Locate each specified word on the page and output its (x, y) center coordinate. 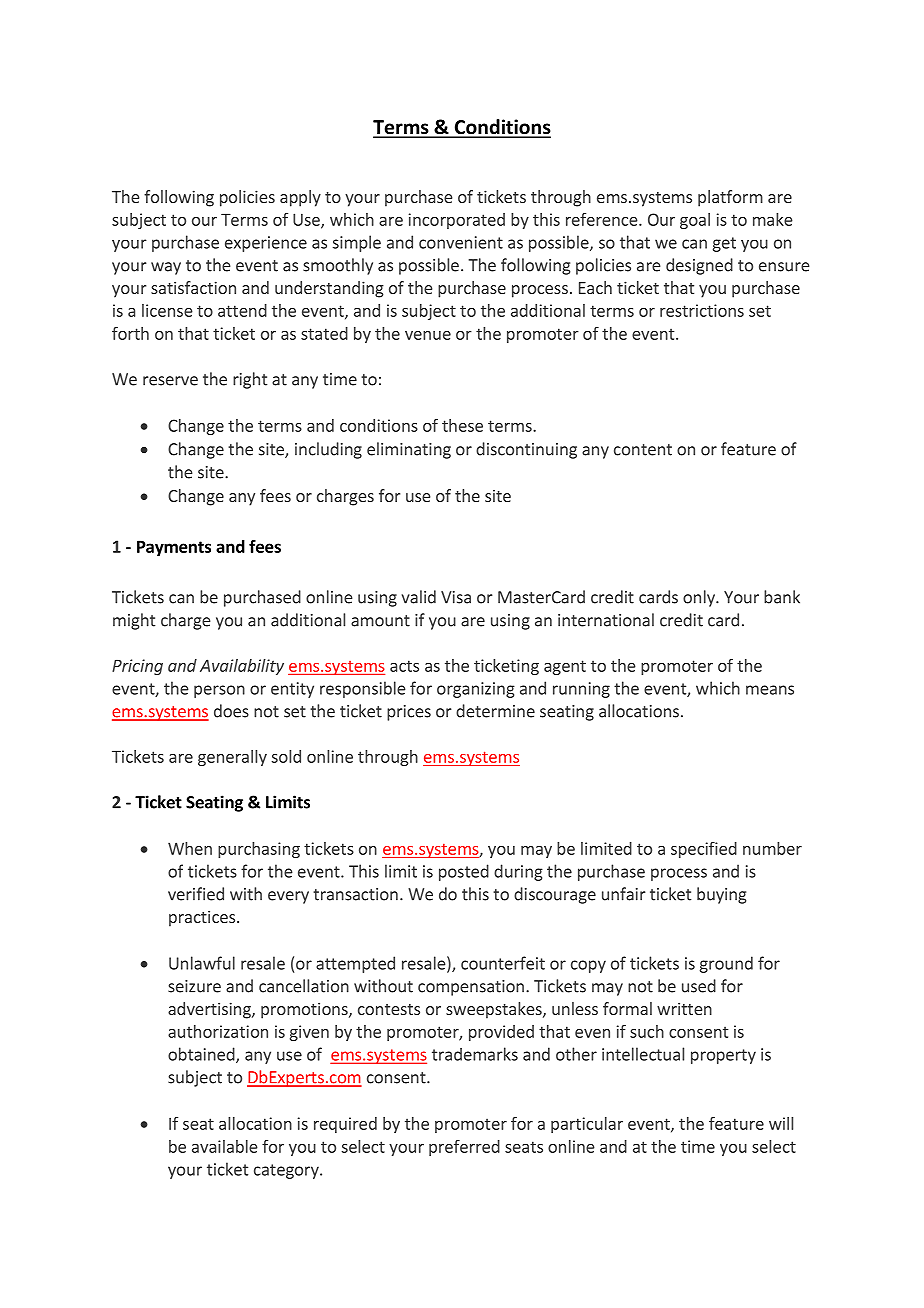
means (770, 690)
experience (266, 244)
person (219, 691)
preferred (464, 1148)
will (781, 1123)
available (225, 1146)
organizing (476, 690)
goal (695, 221)
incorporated (457, 221)
